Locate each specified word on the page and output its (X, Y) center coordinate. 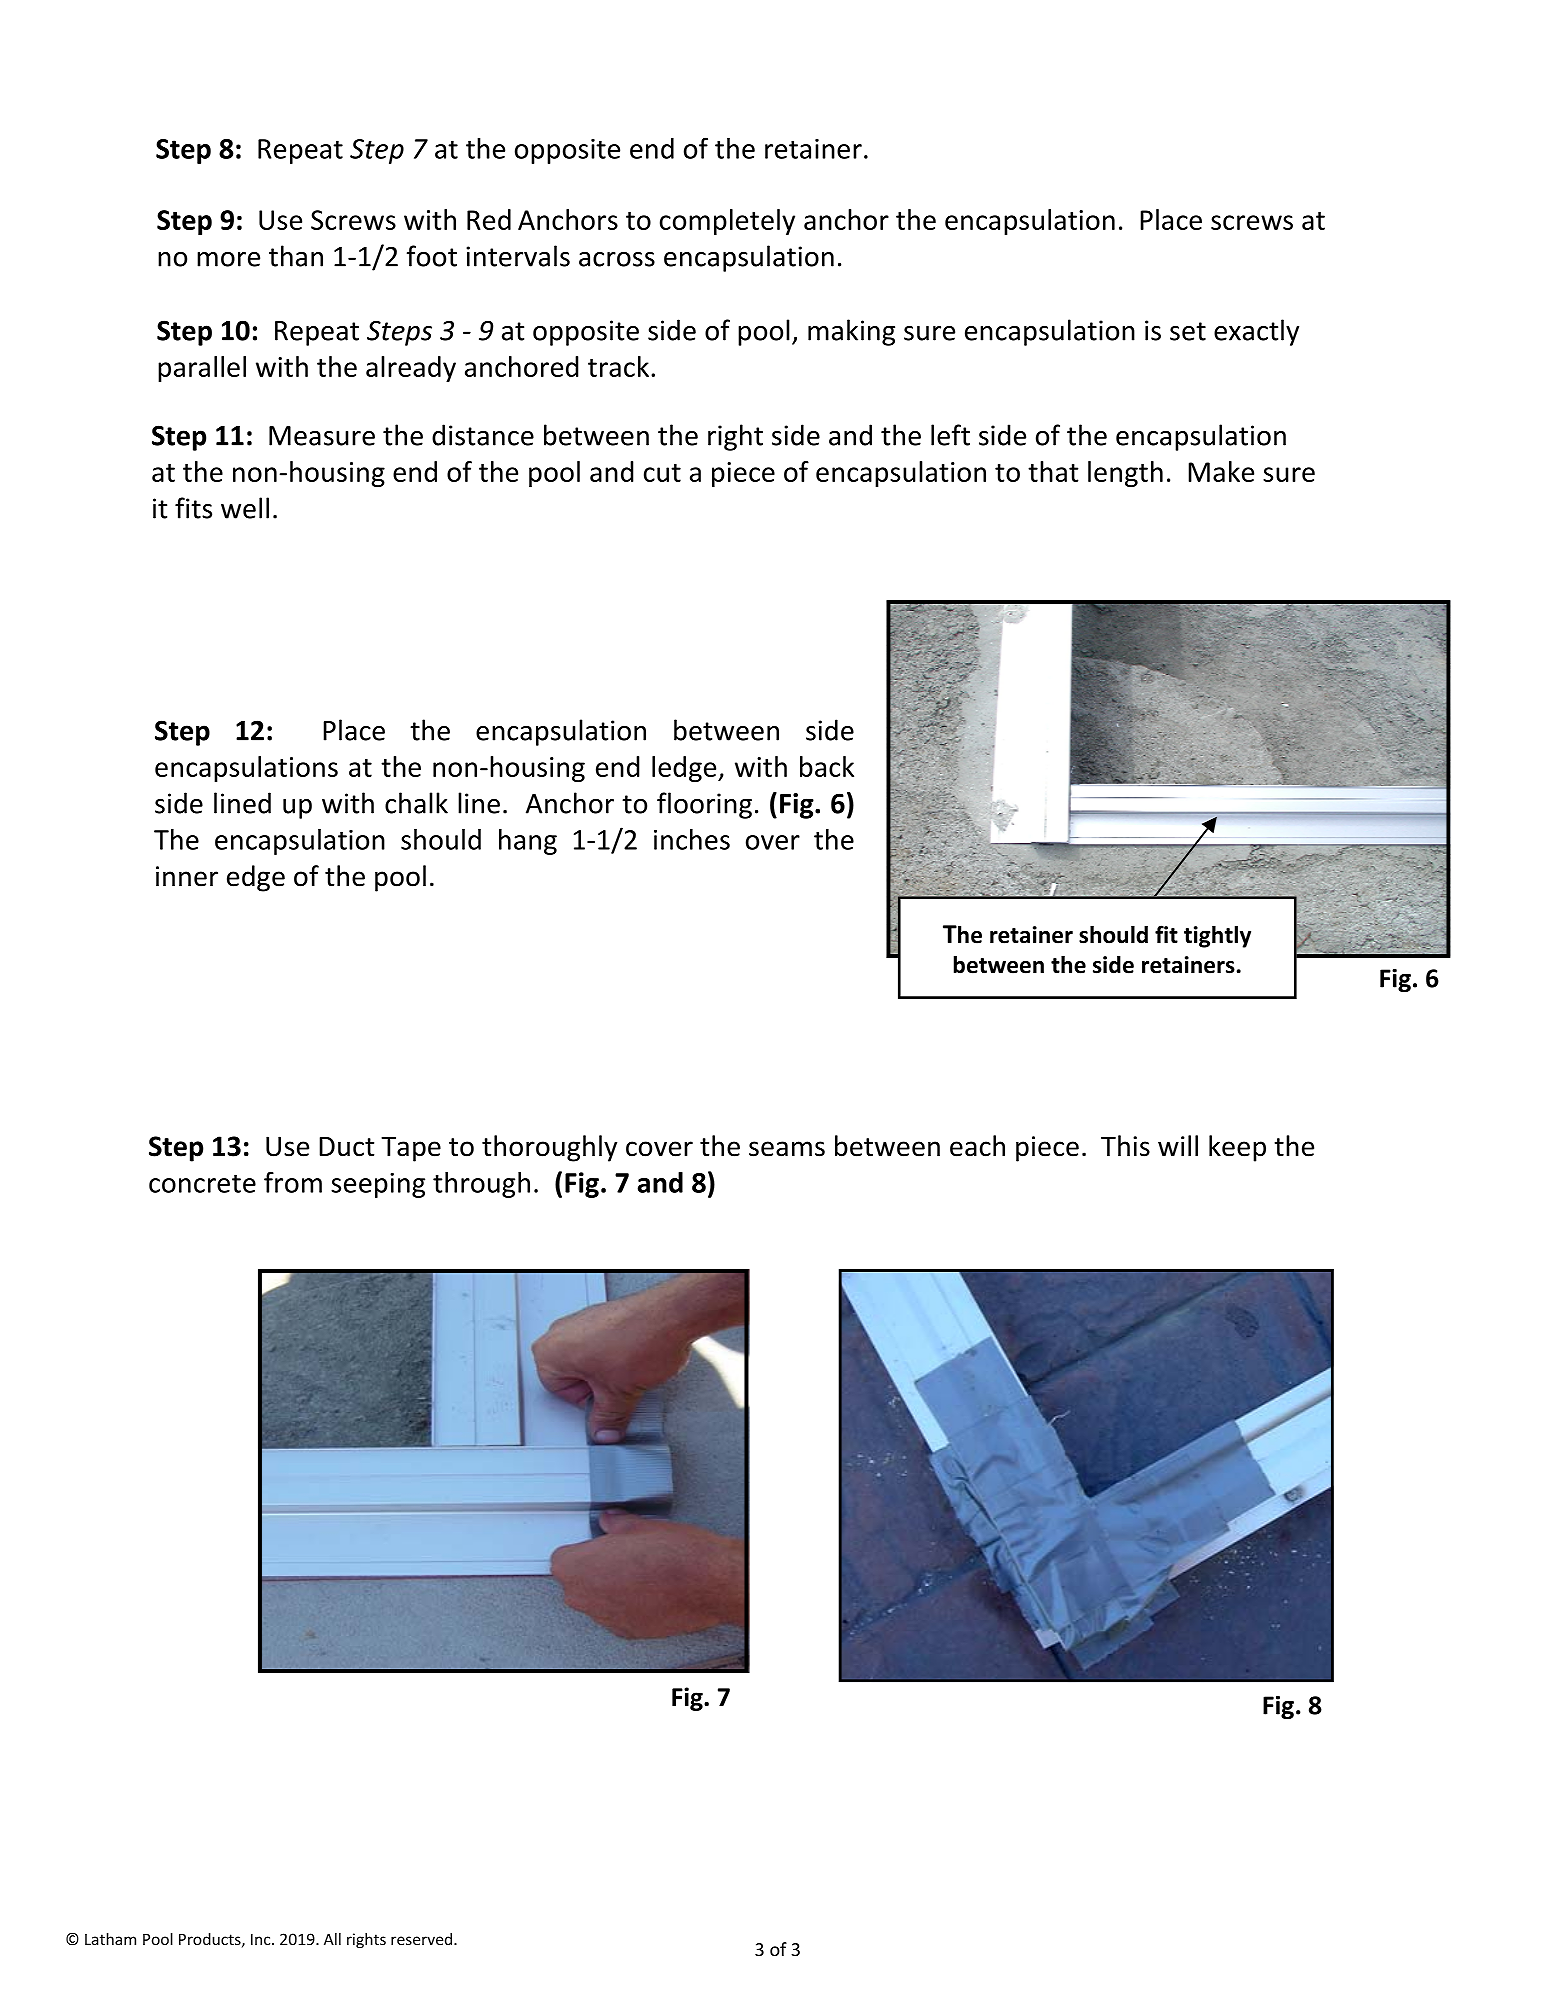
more (228, 259)
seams (787, 1149)
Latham (110, 1939)
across (617, 259)
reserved (423, 1939)
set (1188, 331)
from (293, 1182)
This (1125, 1146)
